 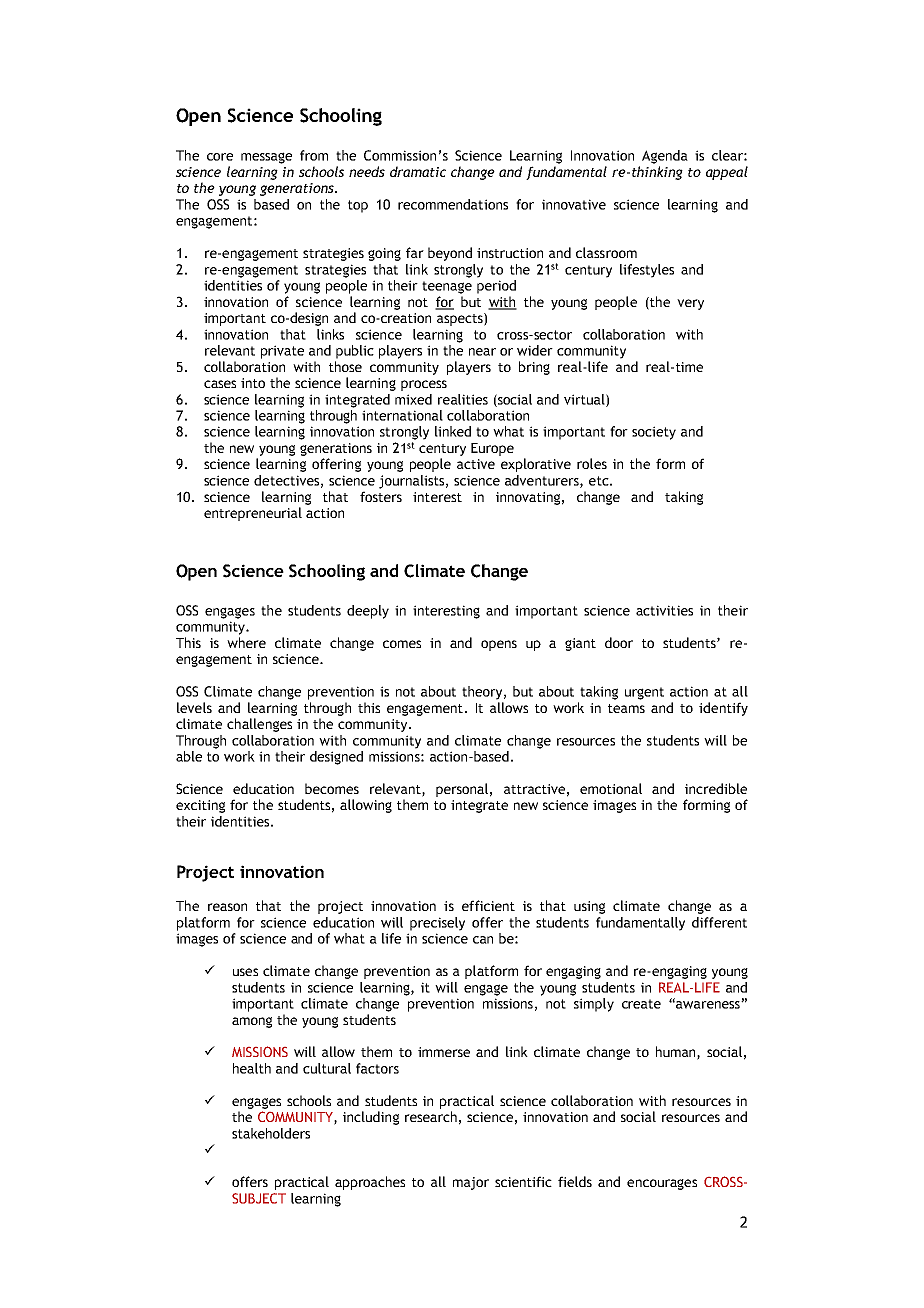 What do you see at coordinates (266, 158) in the page?
I see `message` at bounding box center [266, 158].
